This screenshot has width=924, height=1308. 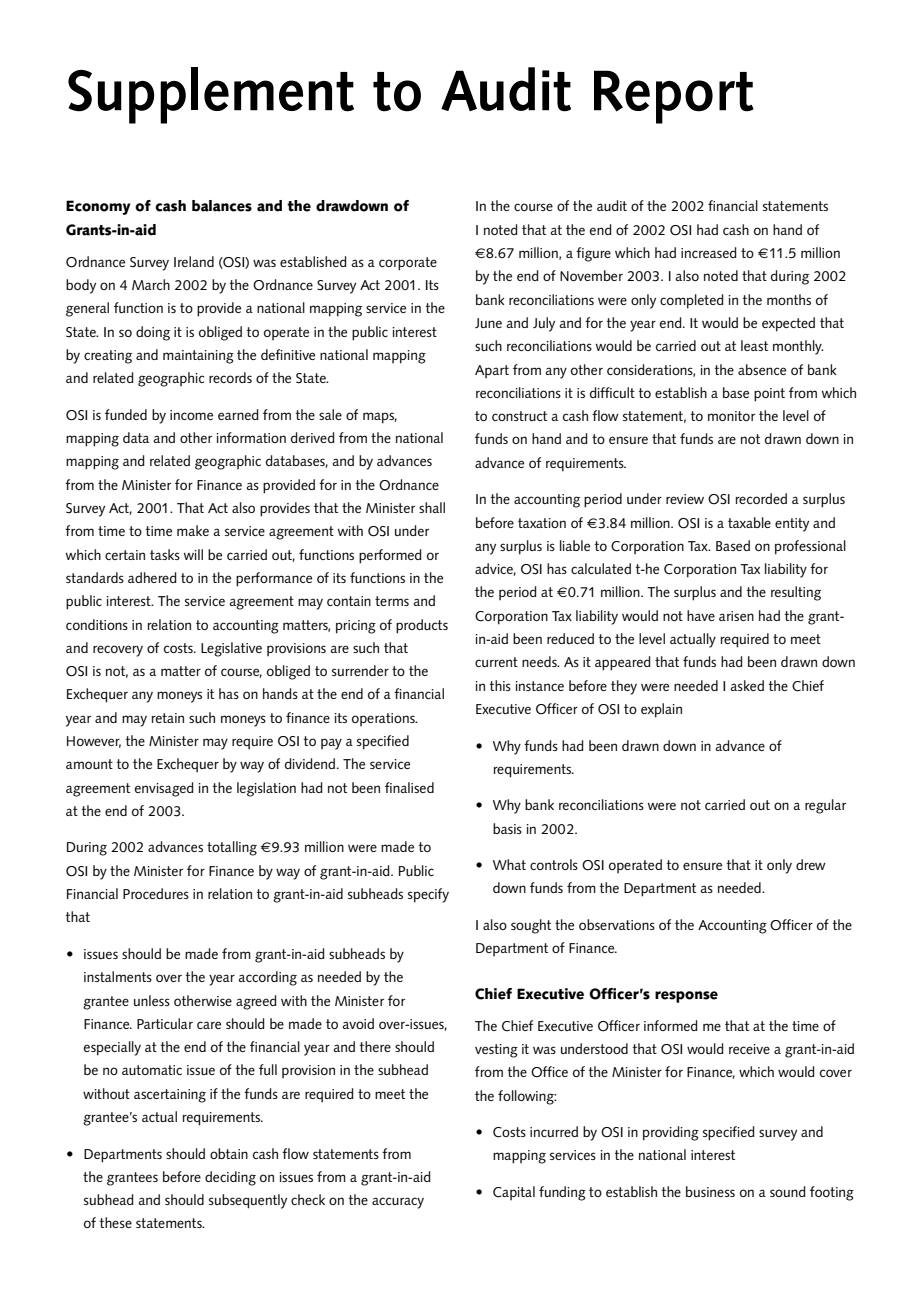 What do you see at coordinates (674, 97) in the screenshot?
I see `Report` at bounding box center [674, 97].
